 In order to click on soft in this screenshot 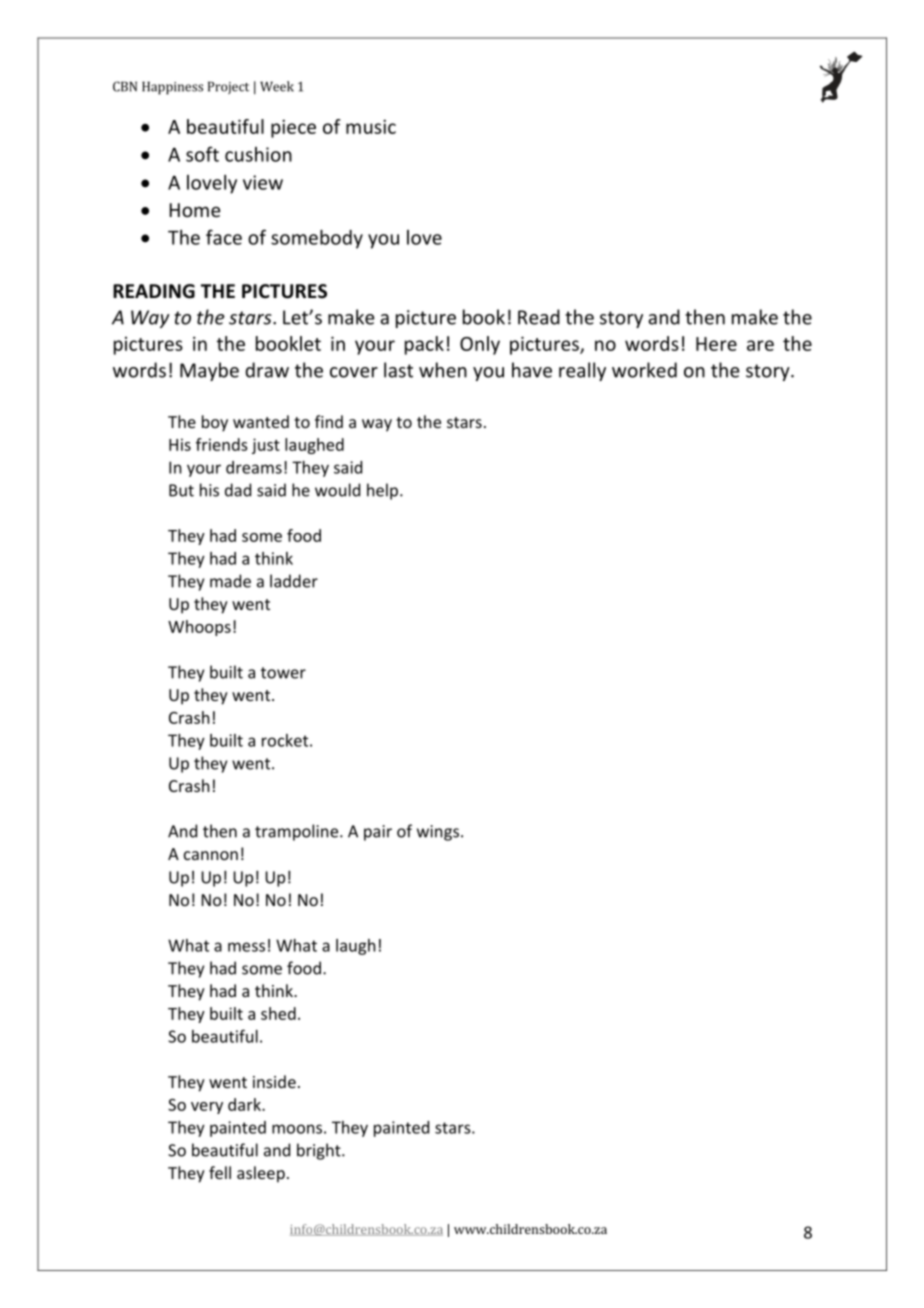, I will do `click(202, 154)`.
